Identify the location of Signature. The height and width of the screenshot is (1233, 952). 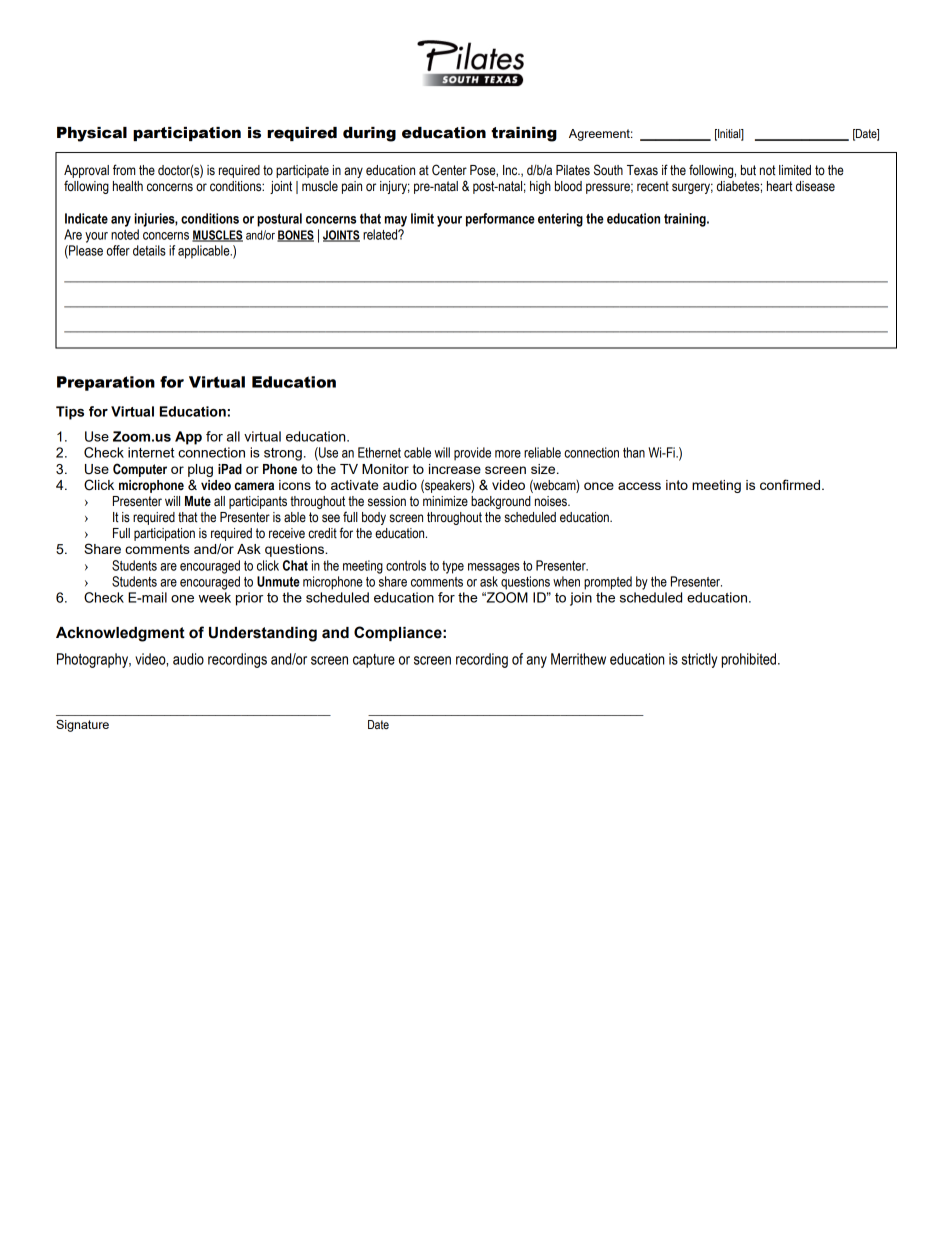
(82, 726).
